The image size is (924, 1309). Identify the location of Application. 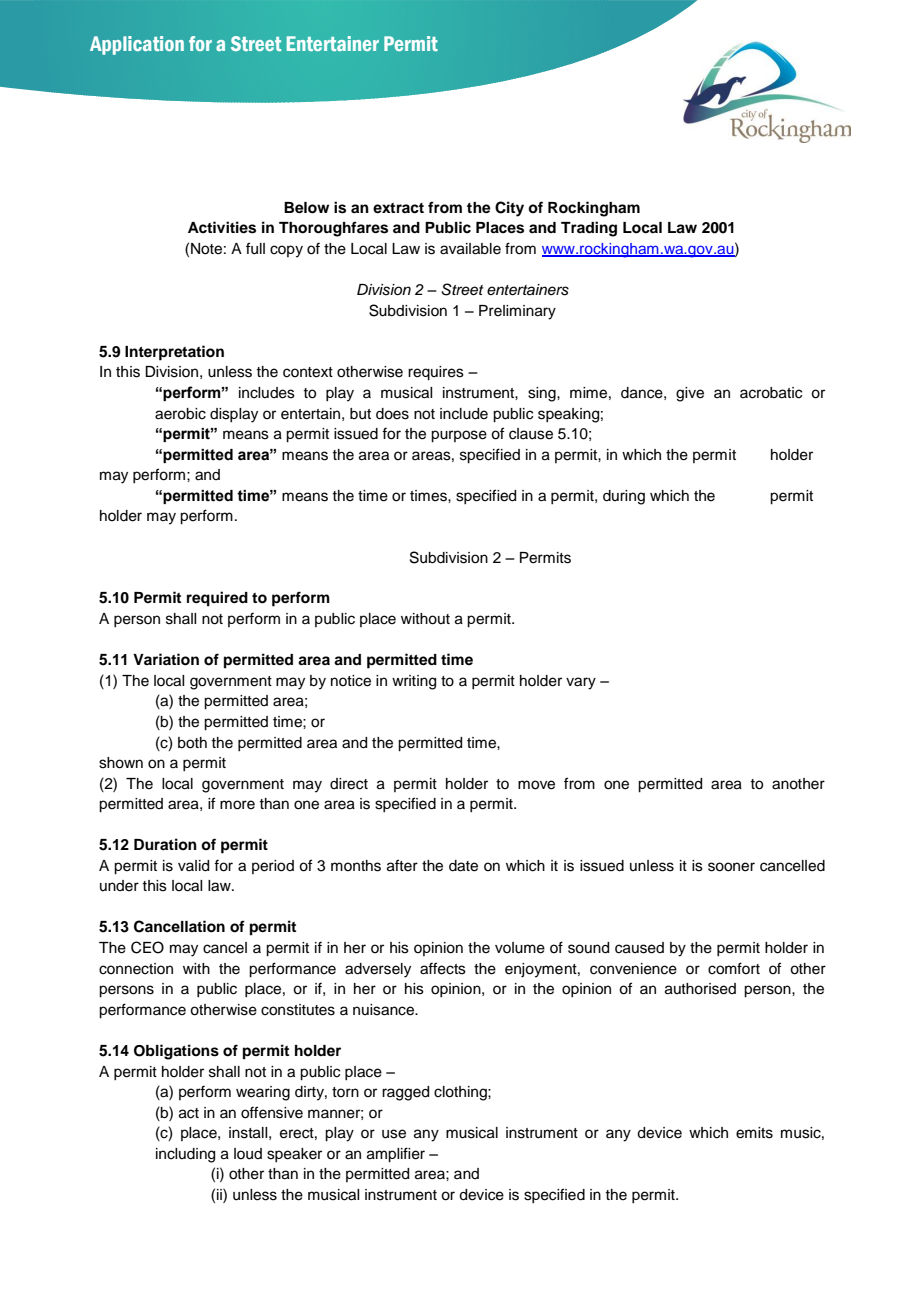
(137, 45).
